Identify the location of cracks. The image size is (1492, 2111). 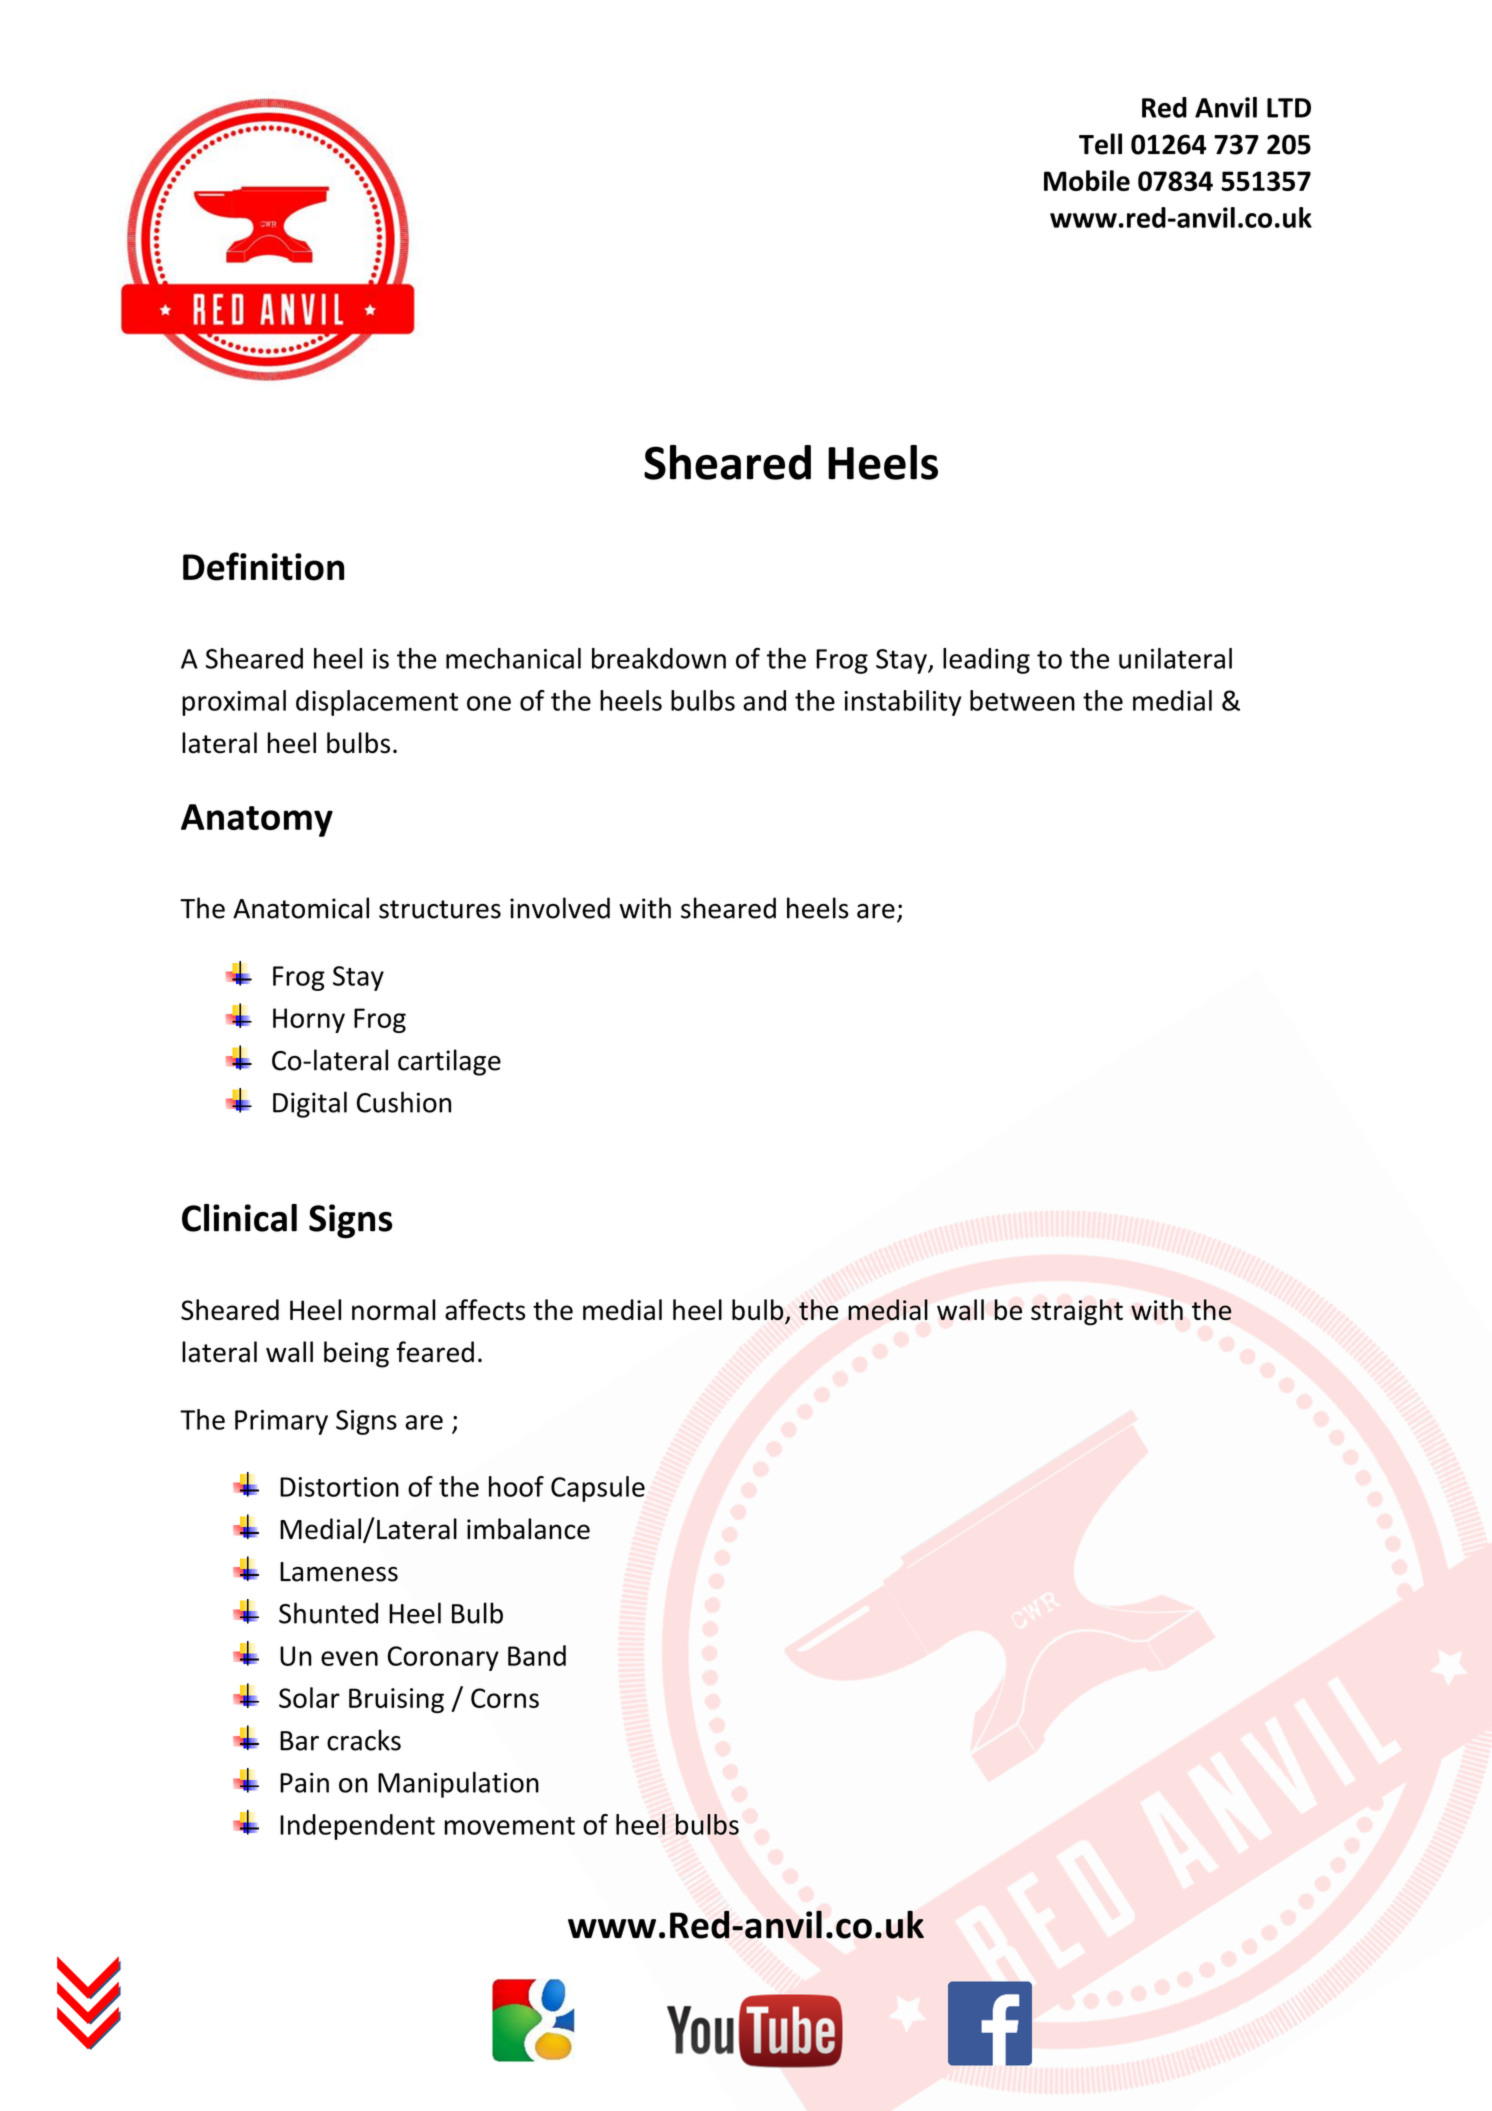
(364, 1740).
